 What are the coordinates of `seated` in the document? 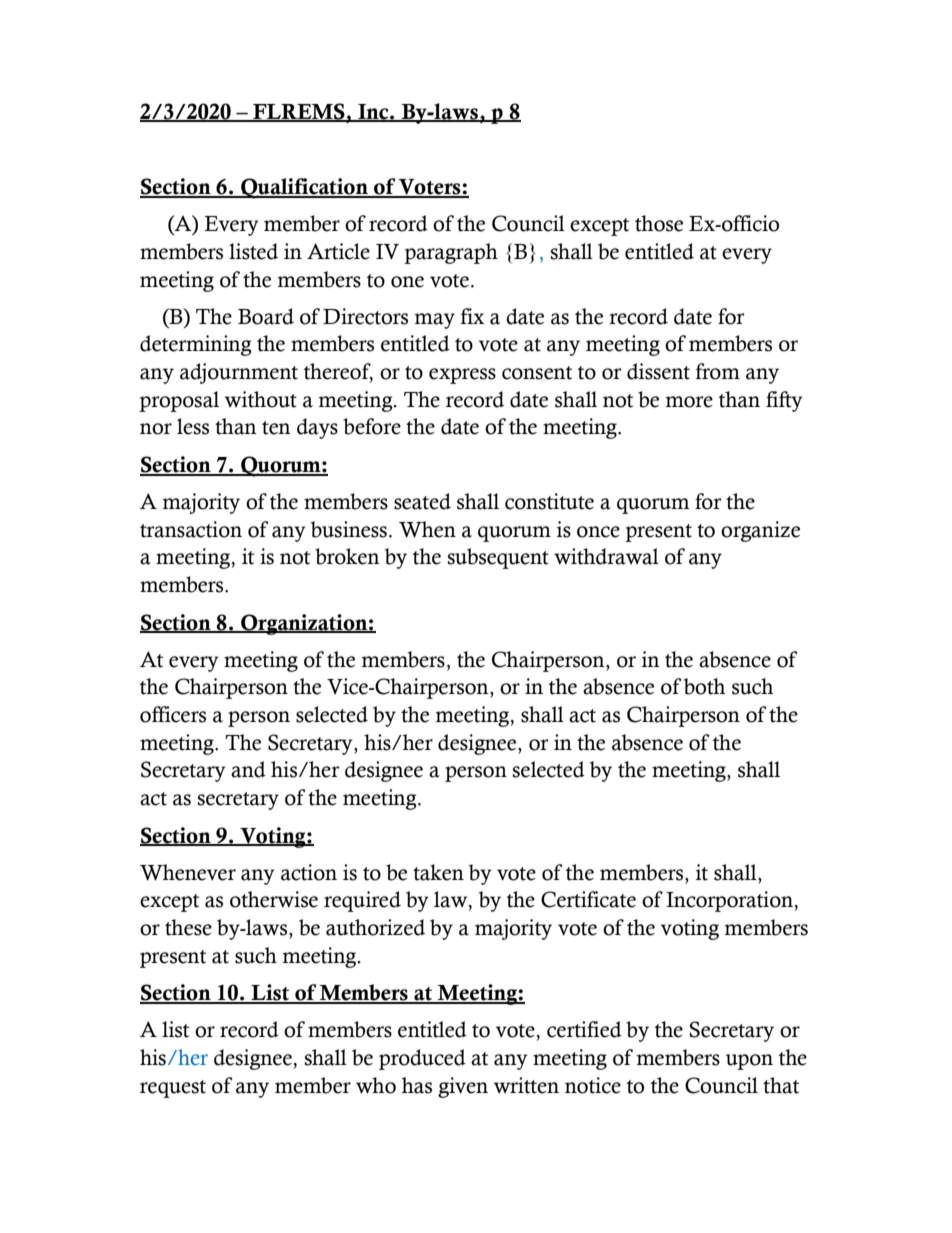 It's located at (422, 501).
